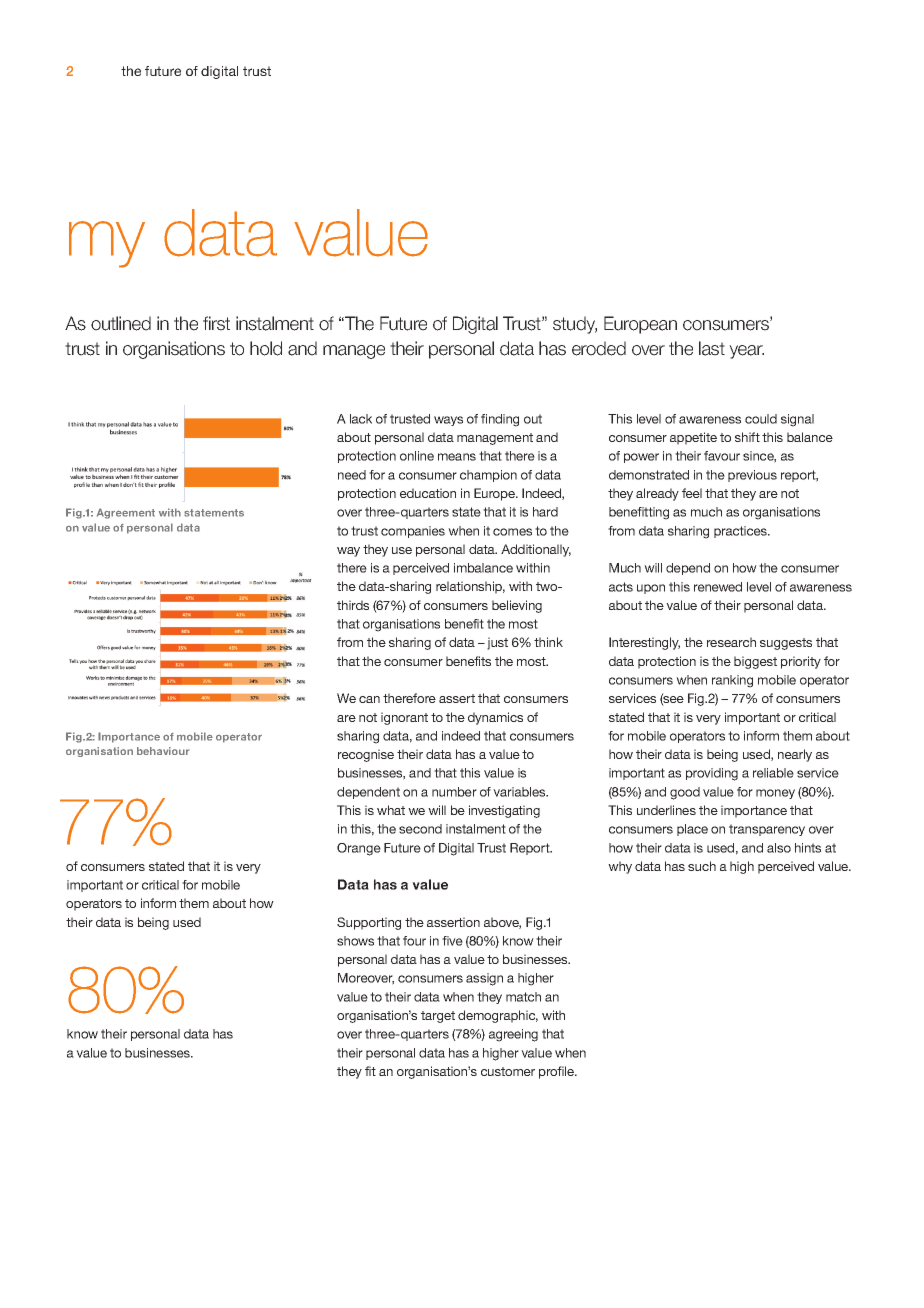 The height and width of the document is (1308, 924). Describe the element at coordinates (575, 325) in the document. I see `study` at that location.
